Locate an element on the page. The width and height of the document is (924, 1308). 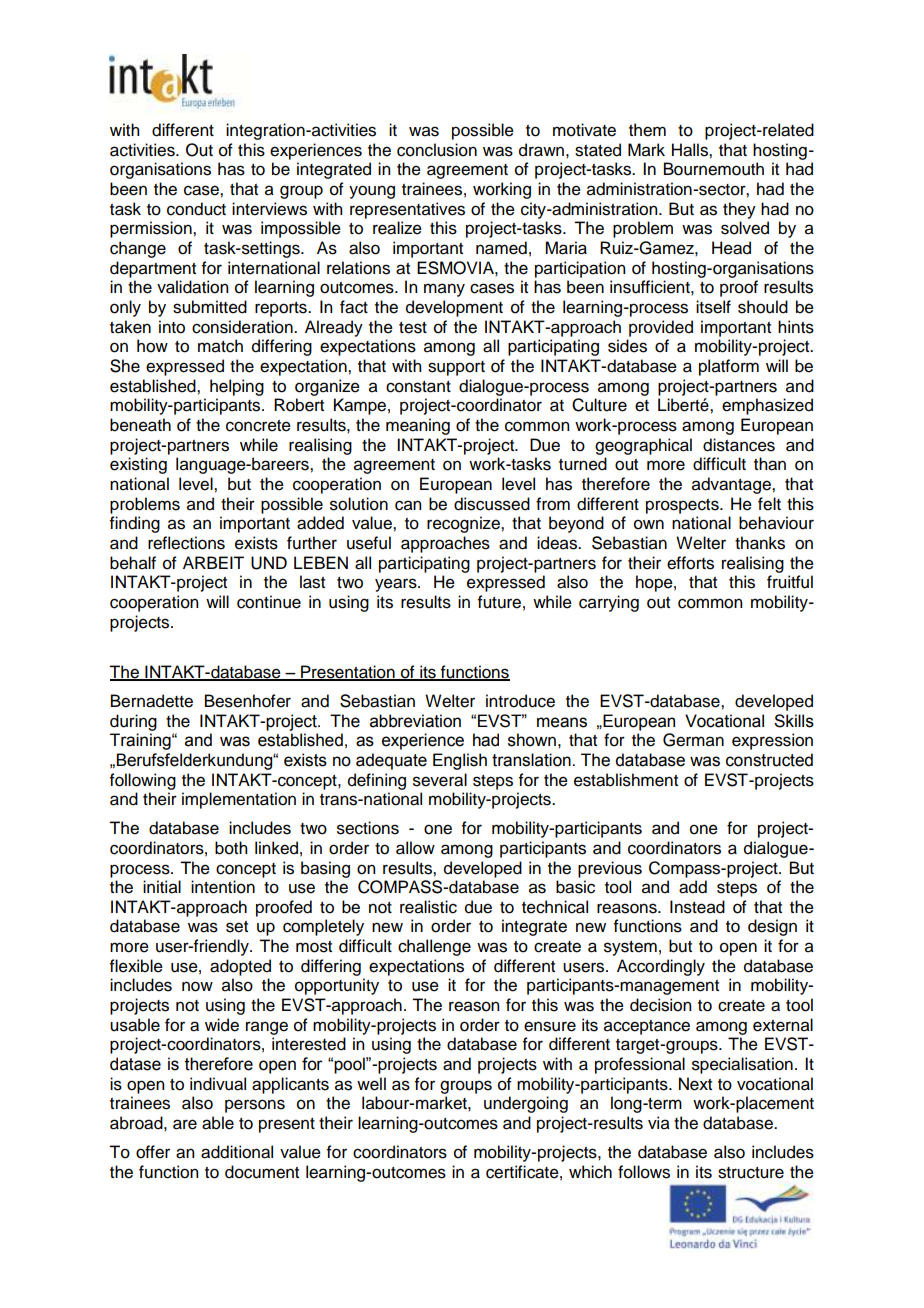
additional is located at coordinates (237, 1152).
